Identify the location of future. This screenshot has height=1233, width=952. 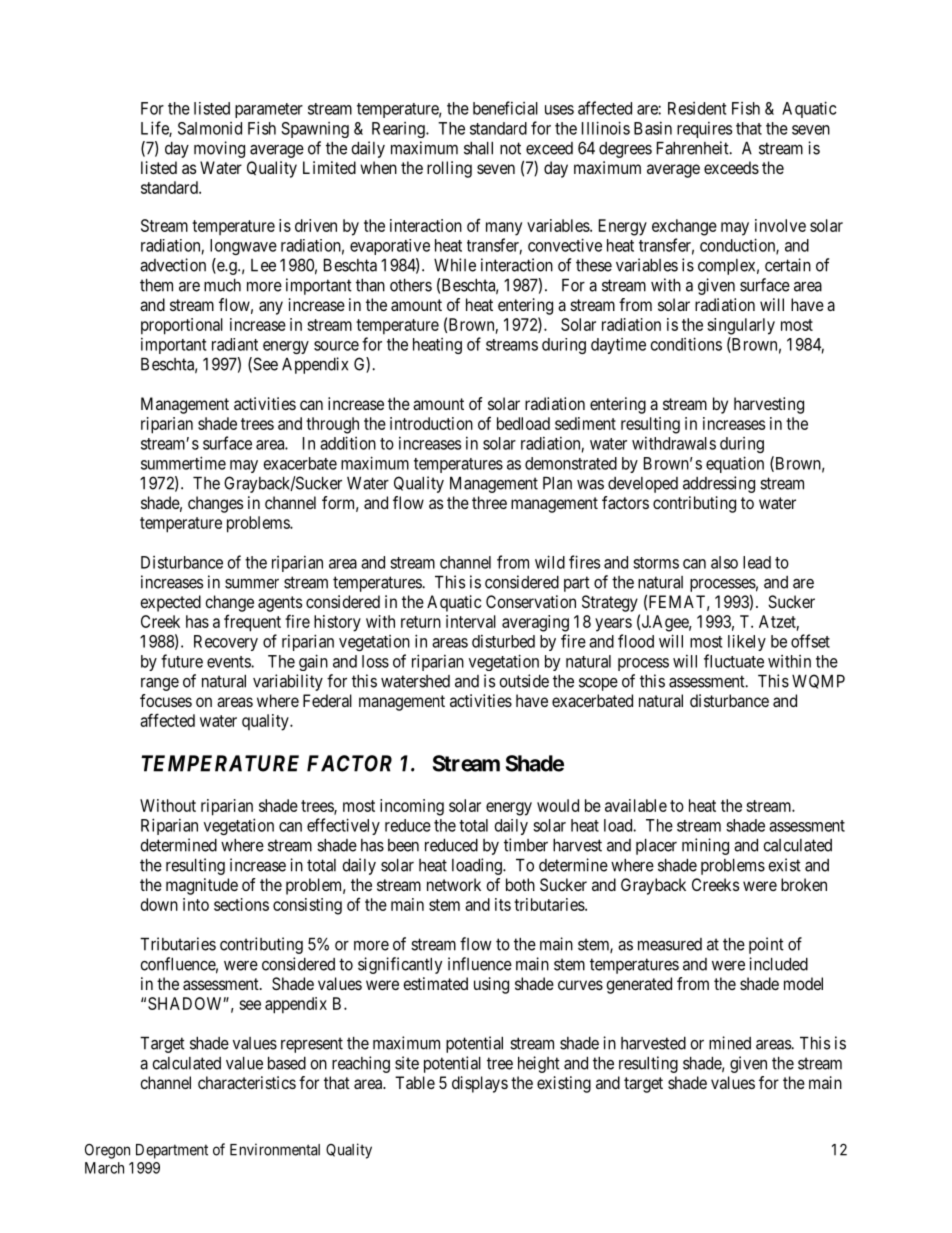
(182, 661).
